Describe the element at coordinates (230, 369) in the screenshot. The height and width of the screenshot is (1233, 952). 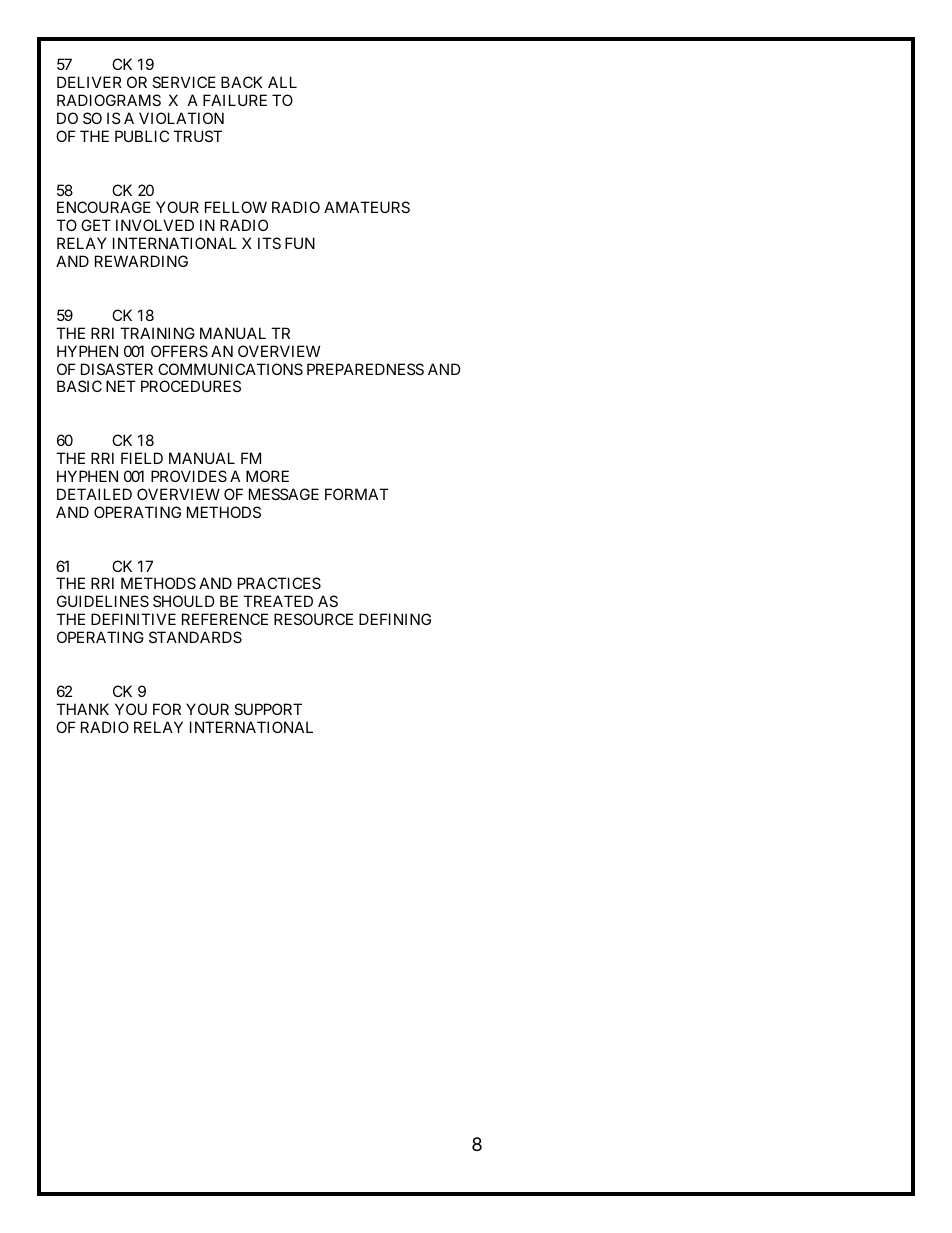
I see `COMMUNICATIONS` at that location.
